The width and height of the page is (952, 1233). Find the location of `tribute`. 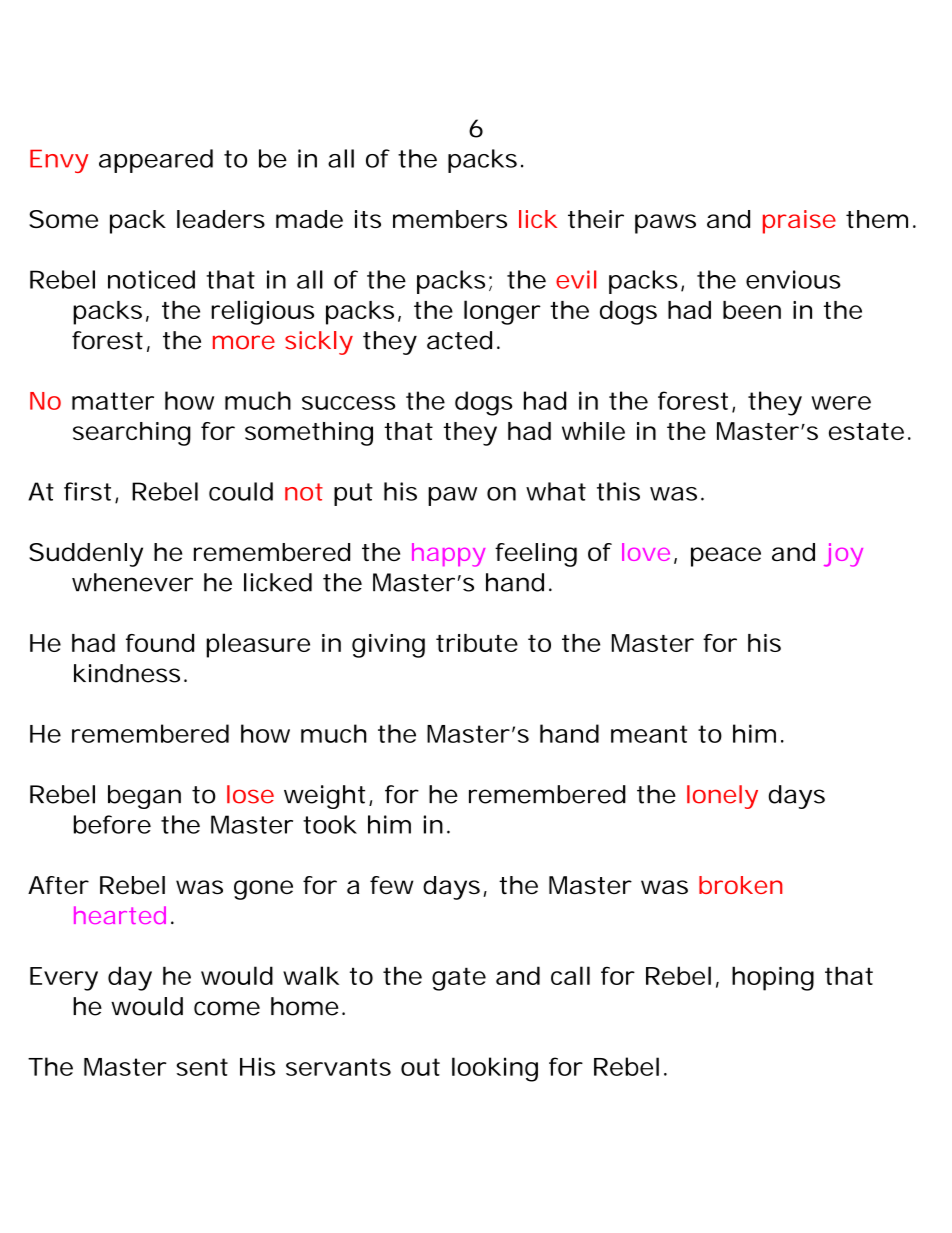

tribute is located at coordinates (477, 643).
